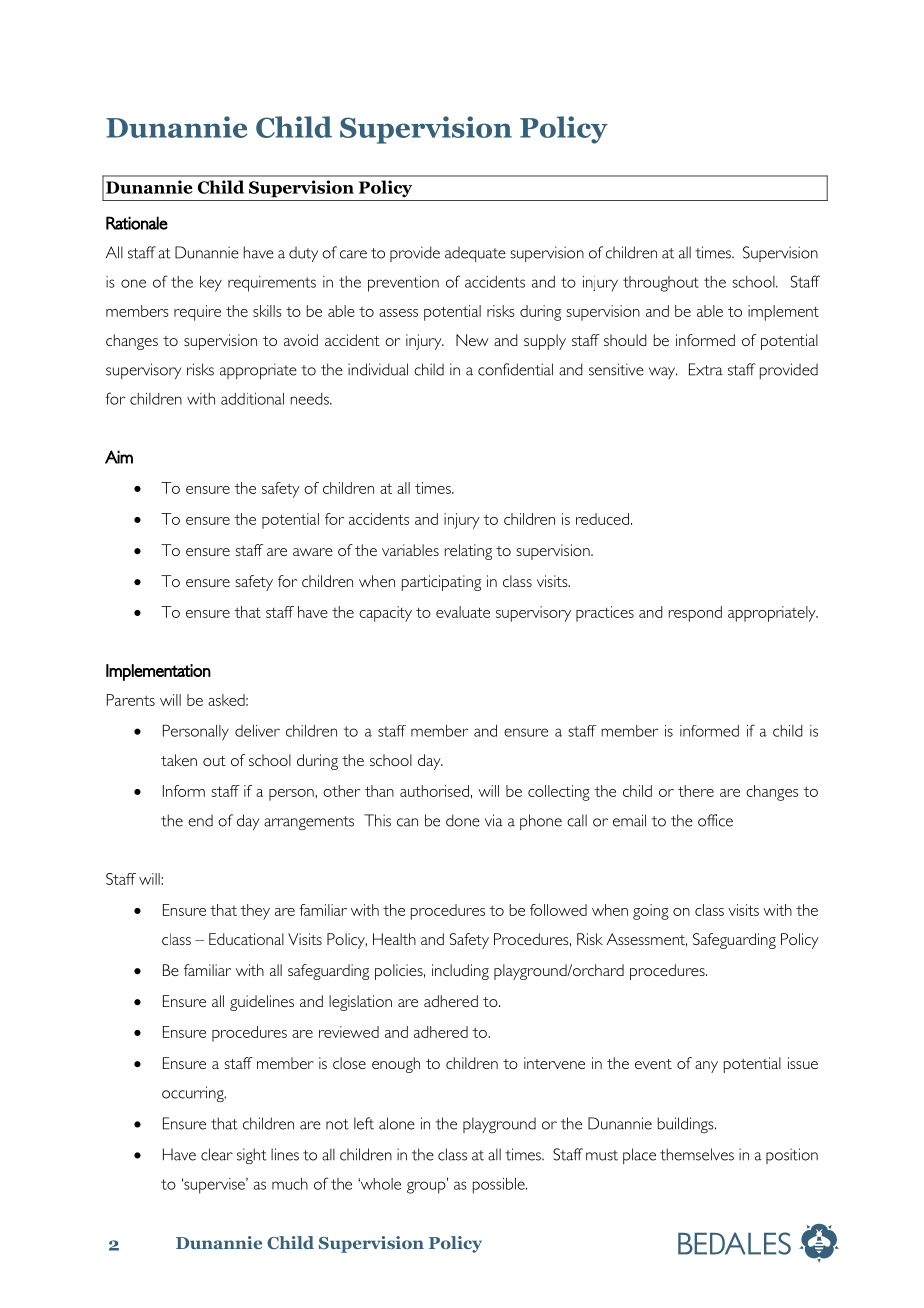 This screenshot has height=1308, width=924. What do you see at coordinates (257, 731) in the screenshot?
I see `deliver` at bounding box center [257, 731].
